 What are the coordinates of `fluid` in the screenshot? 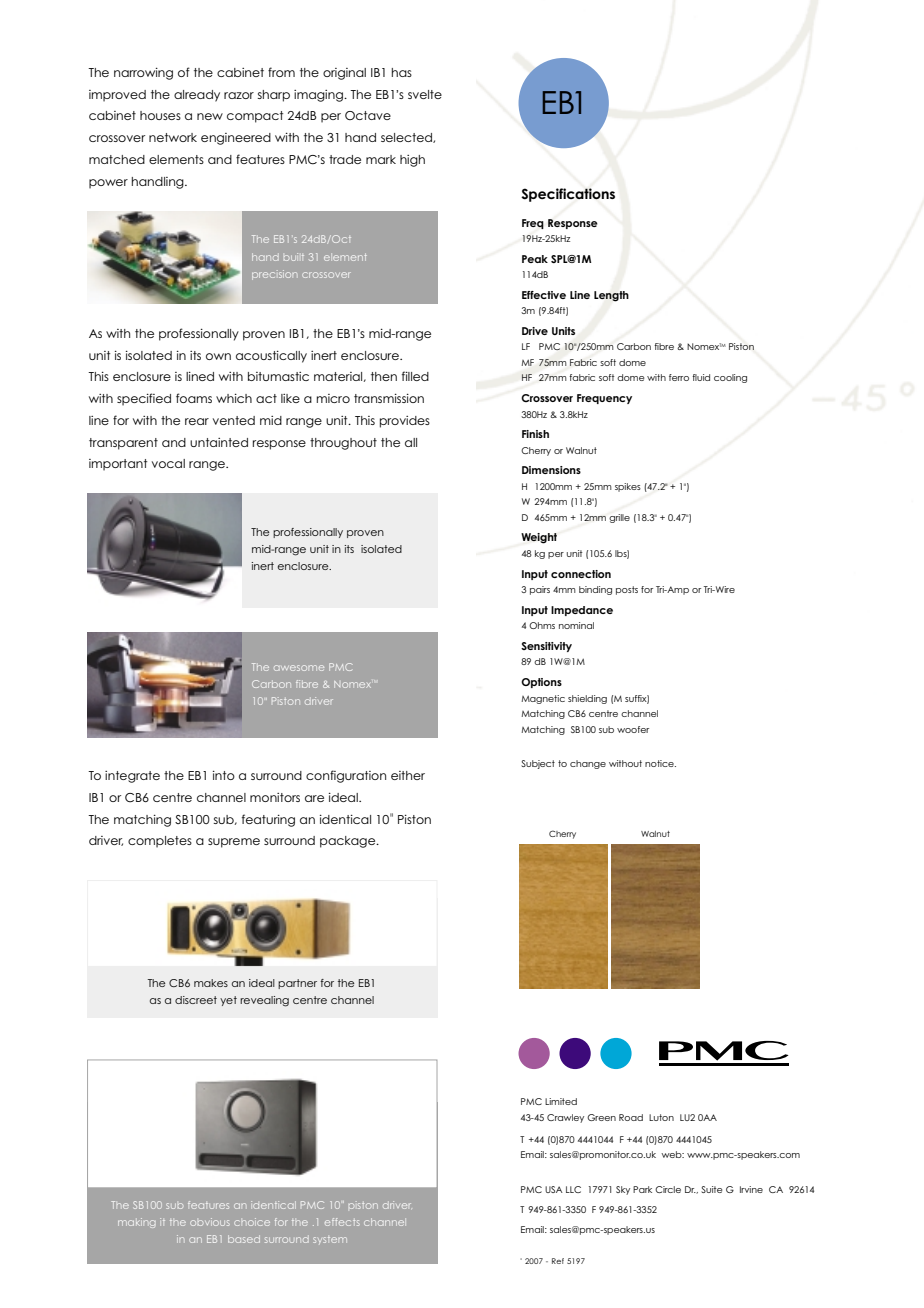 It's located at (701, 377).
